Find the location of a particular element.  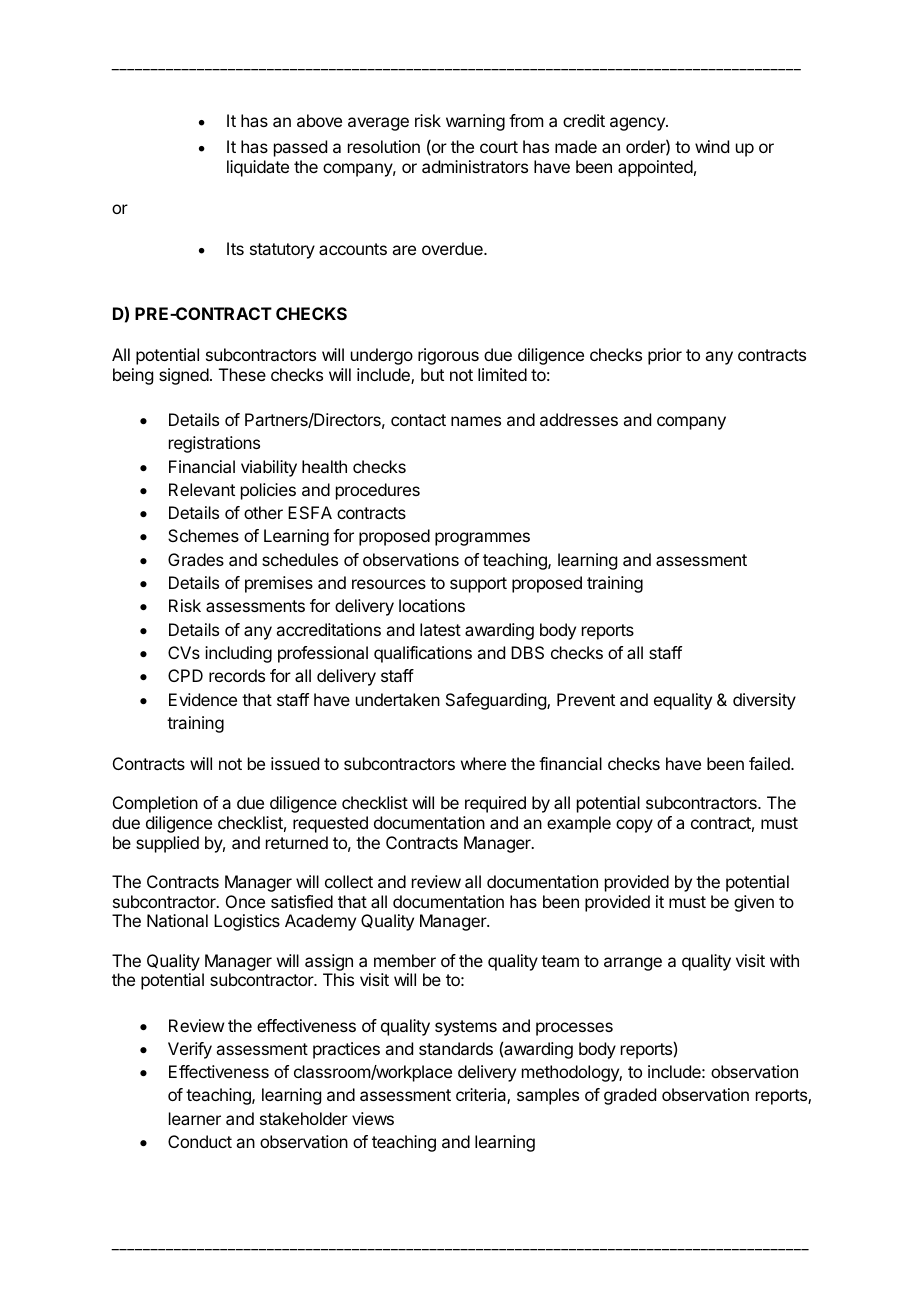

diversity is located at coordinates (764, 701).
